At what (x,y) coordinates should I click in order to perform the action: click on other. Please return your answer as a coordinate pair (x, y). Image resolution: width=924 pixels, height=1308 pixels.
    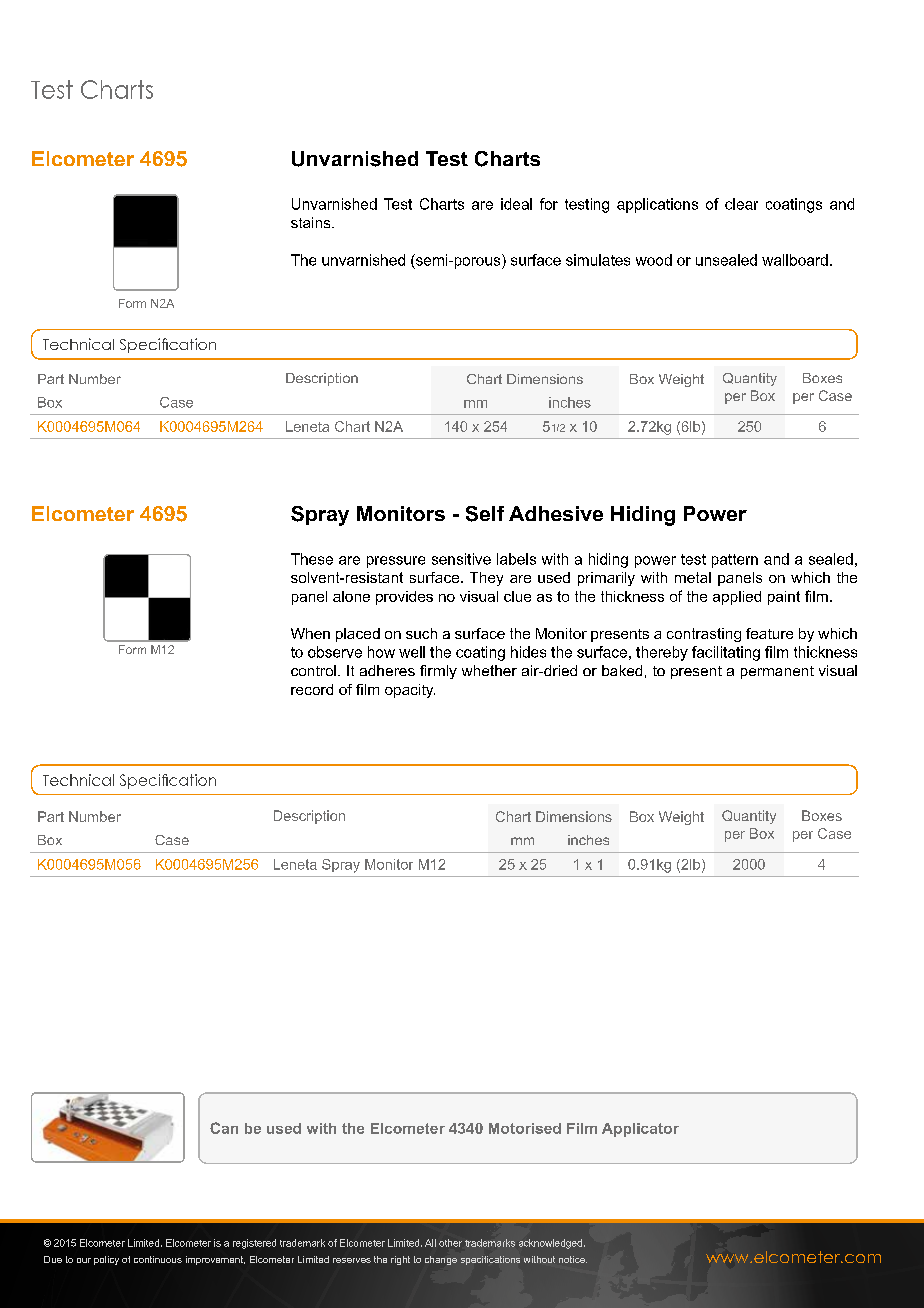
    Looking at the image, I should click on (450, 1243).
